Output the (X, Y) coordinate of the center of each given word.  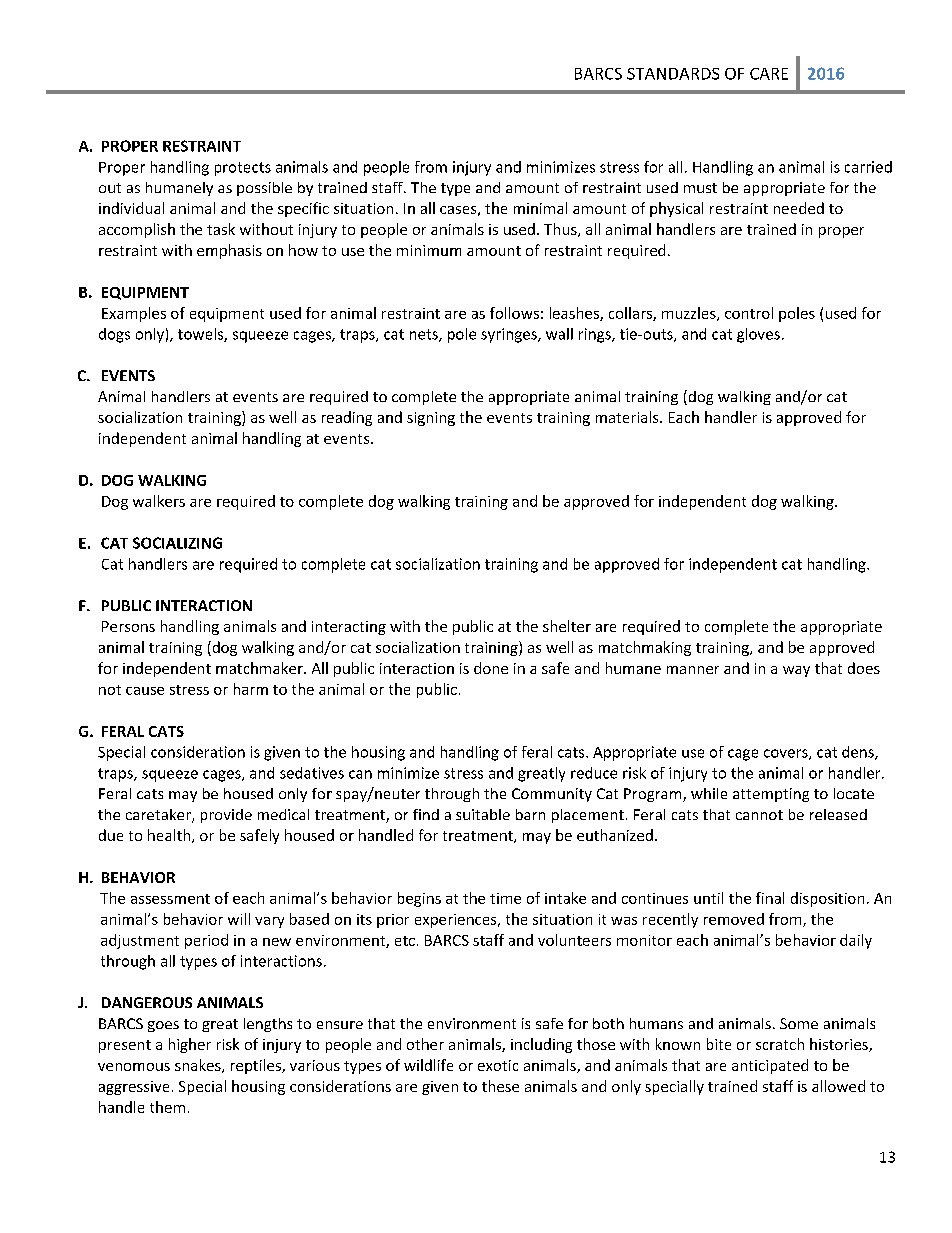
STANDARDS (673, 74)
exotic (498, 1065)
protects (243, 169)
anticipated (770, 1066)
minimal (540, 208)
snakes (199, 1066)
